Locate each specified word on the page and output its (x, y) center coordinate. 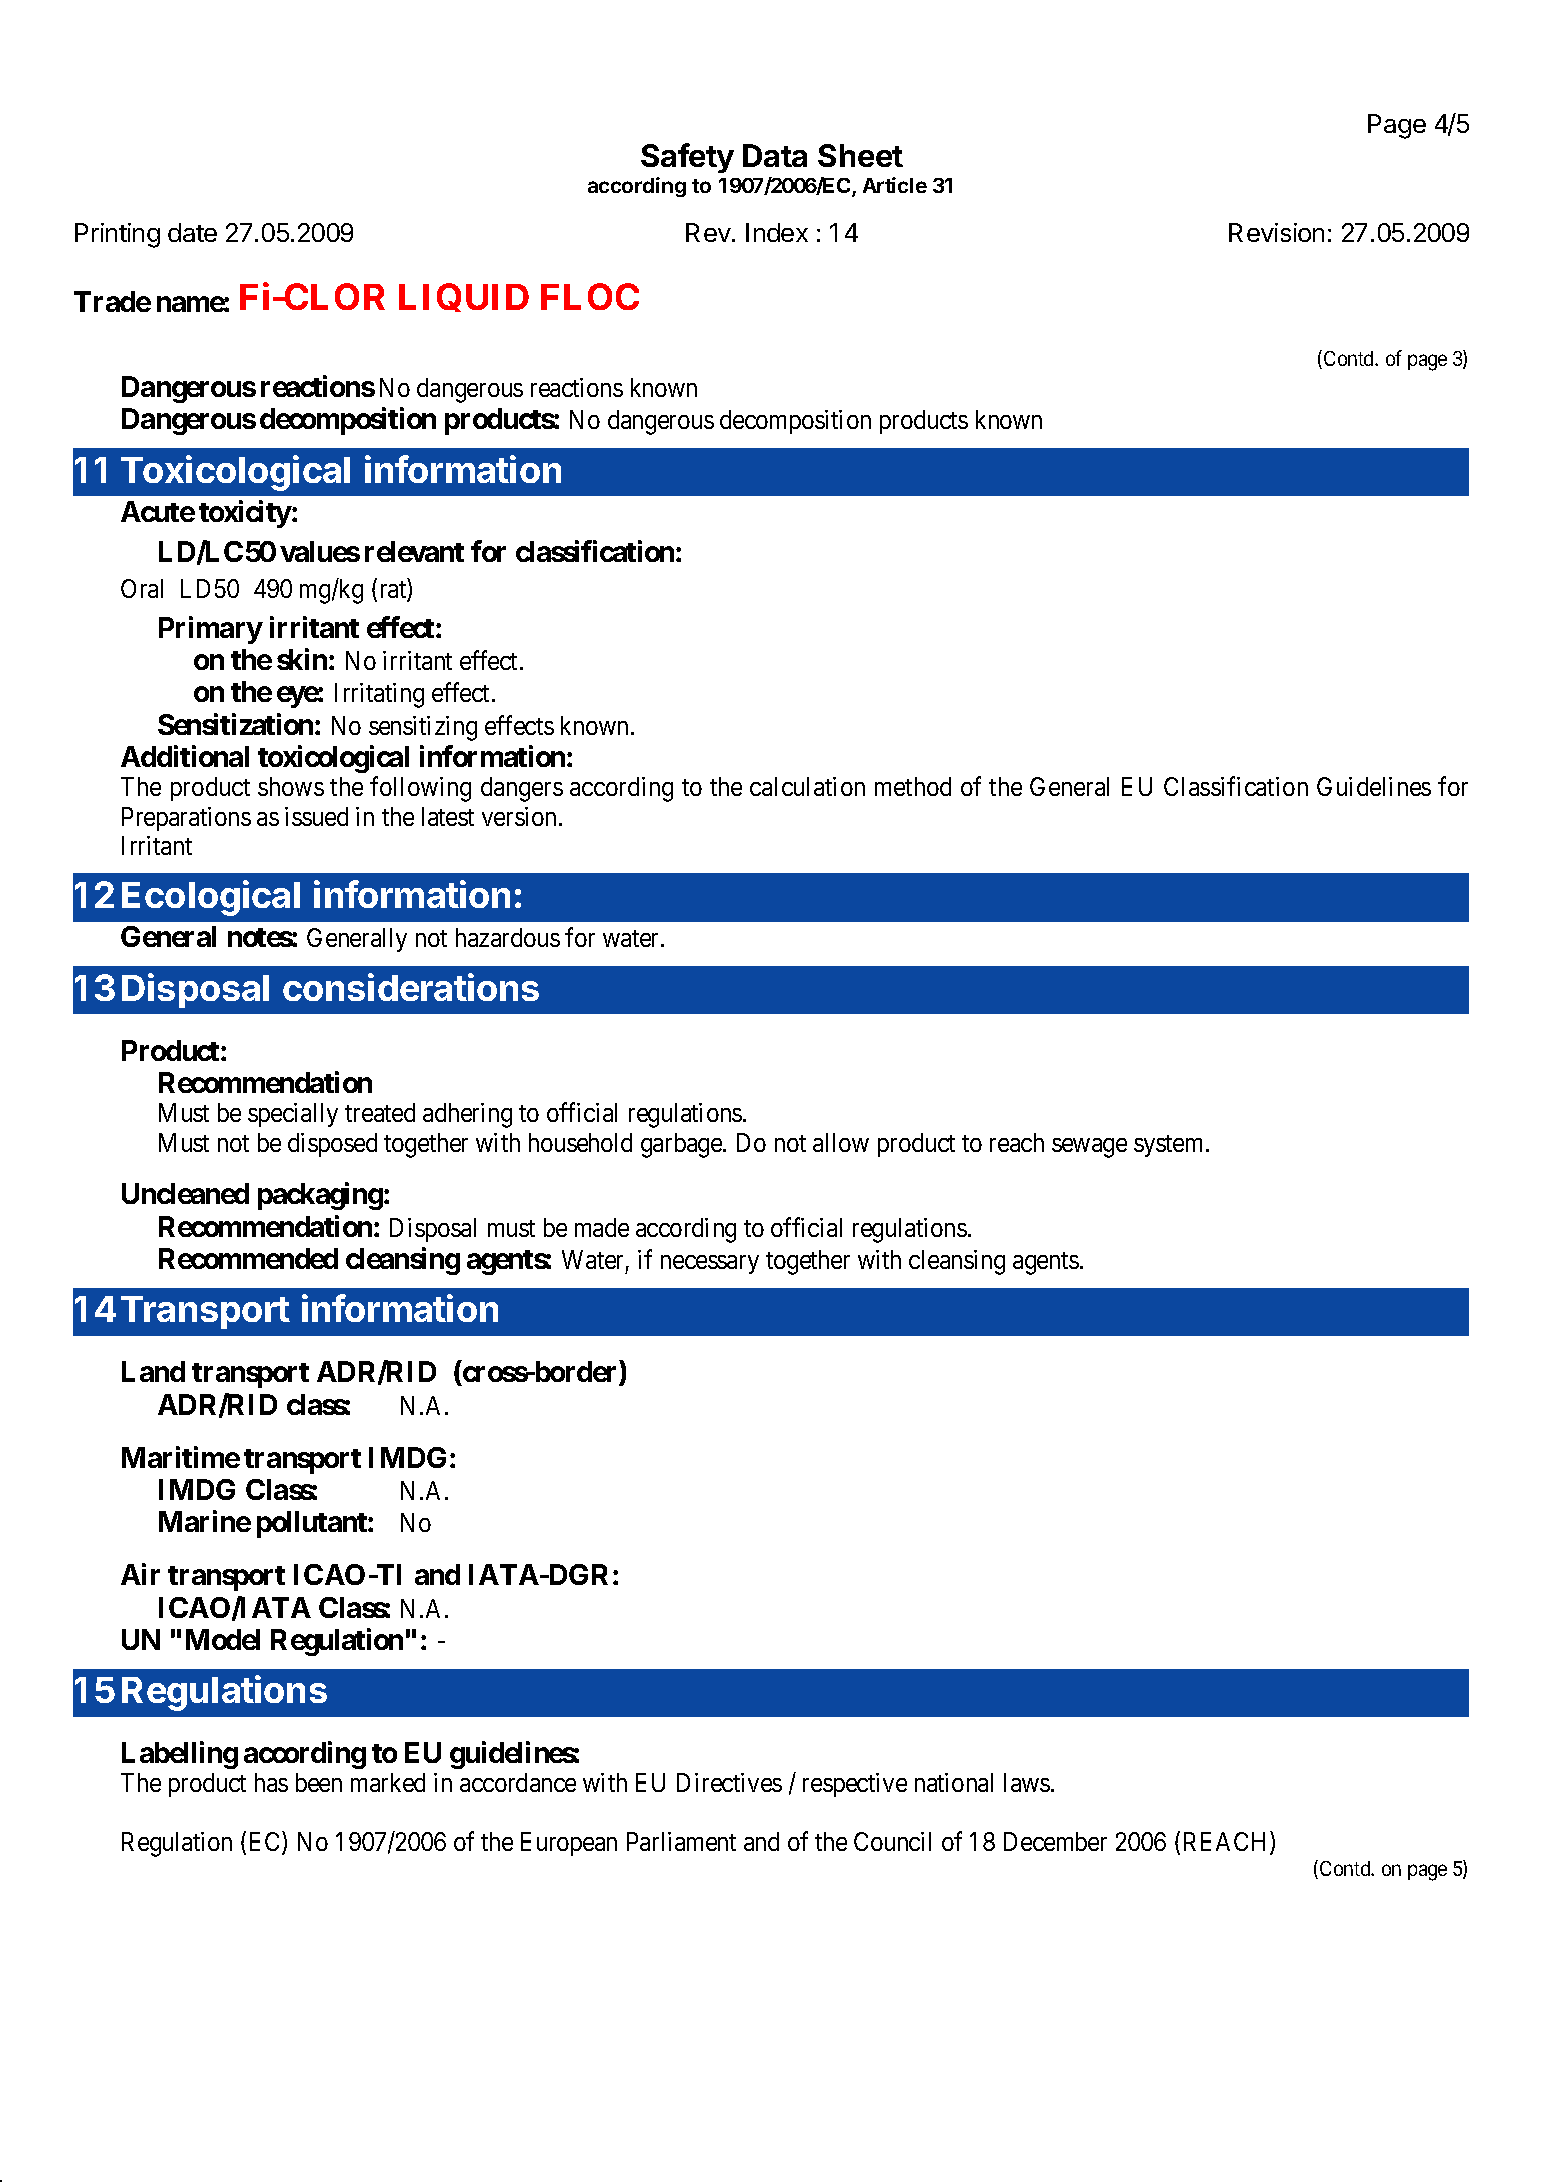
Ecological (211, 898)
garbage (682, 1145)
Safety (687, 158)
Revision (1276, 232)
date (192, 232)
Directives (729, 1782)
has (271, 1782)
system (1170, 1146)
